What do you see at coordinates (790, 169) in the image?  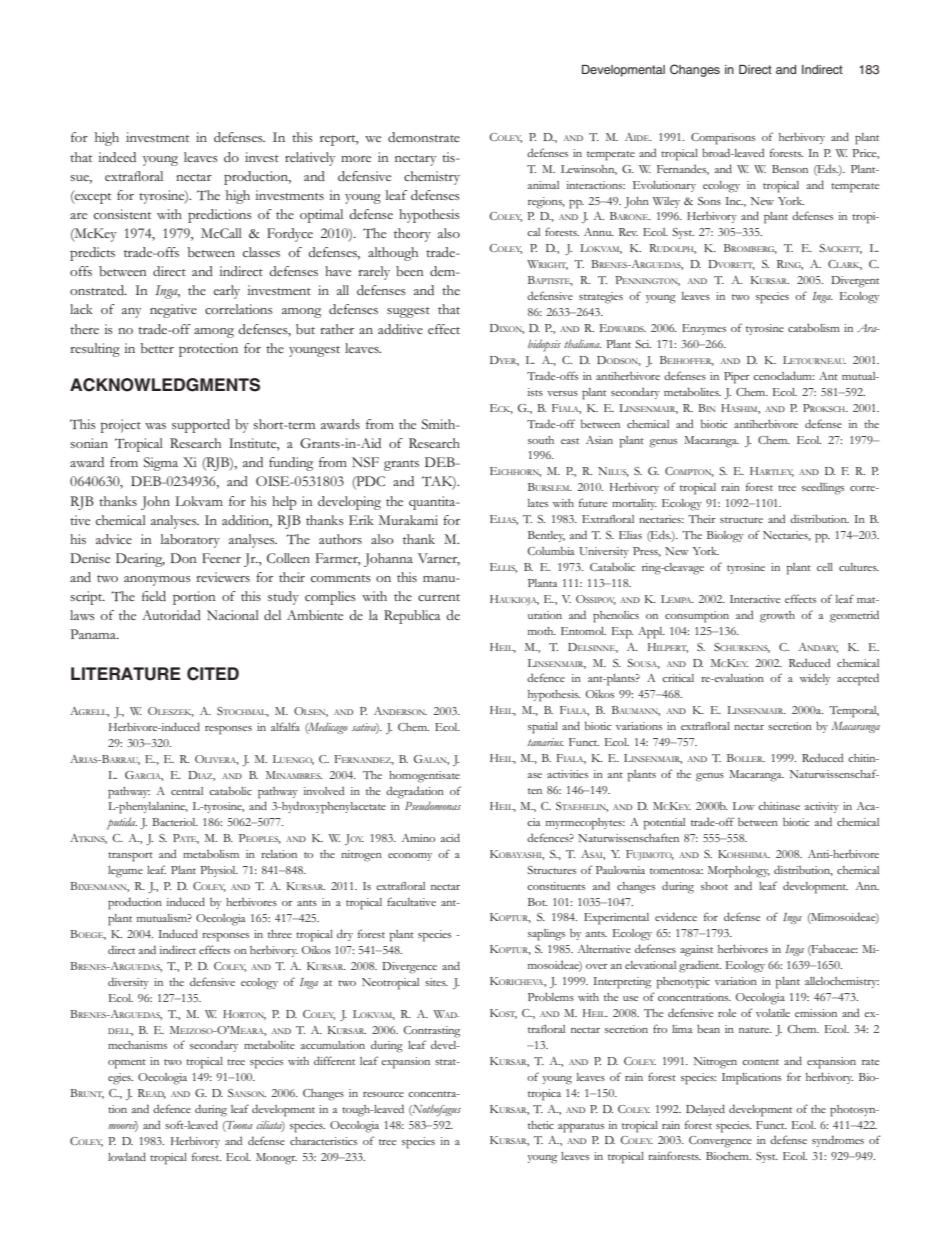 I see `Benson` at bounding box center [790, 169].
